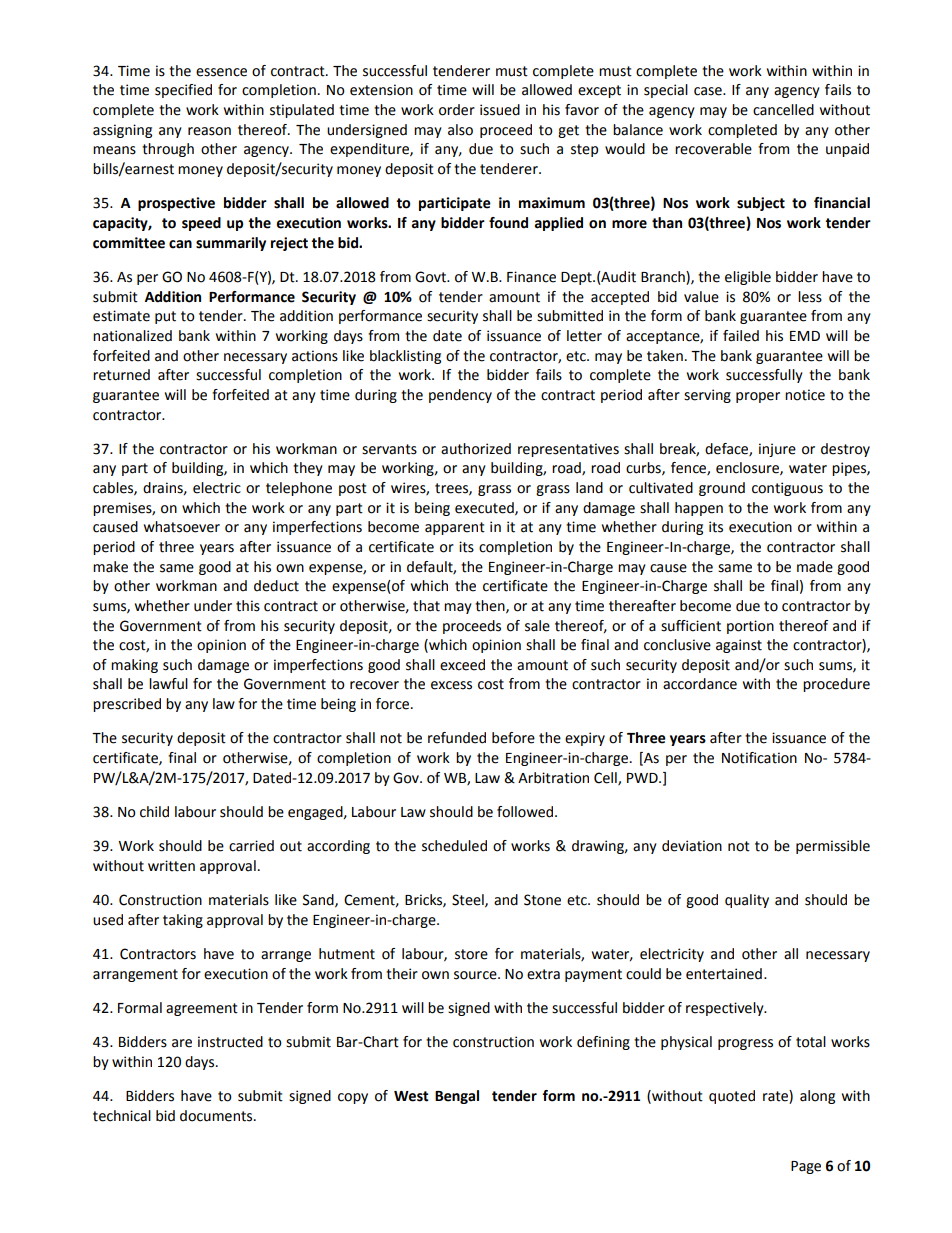 Image resolution: width=952 pixels, height=1233 pixels. What do you see at coordinates (747, 901) in the page?
I see `quality` at bounding box center [747, 901].
